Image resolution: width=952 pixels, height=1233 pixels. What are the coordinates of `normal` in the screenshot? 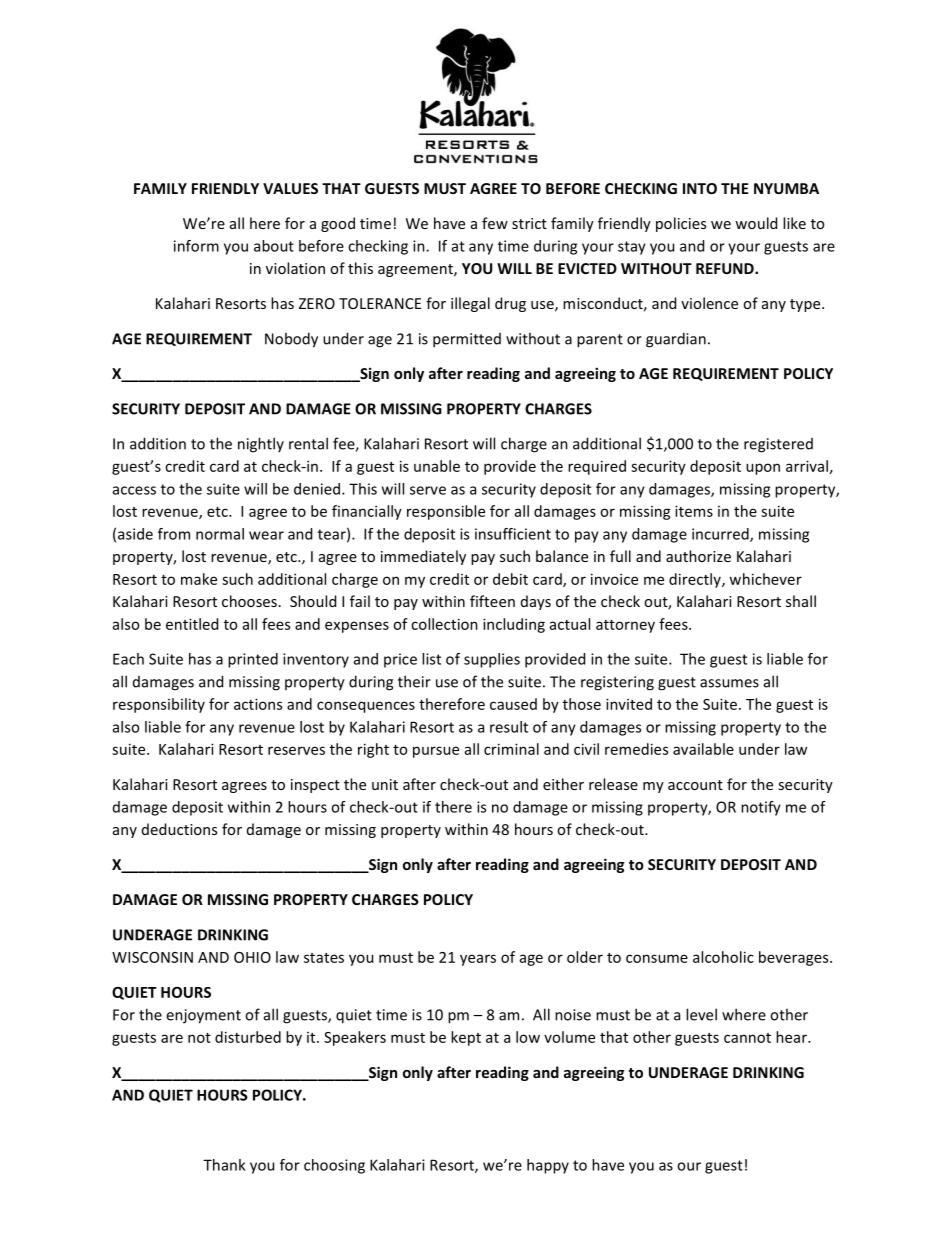 It's located at (220, 534).
